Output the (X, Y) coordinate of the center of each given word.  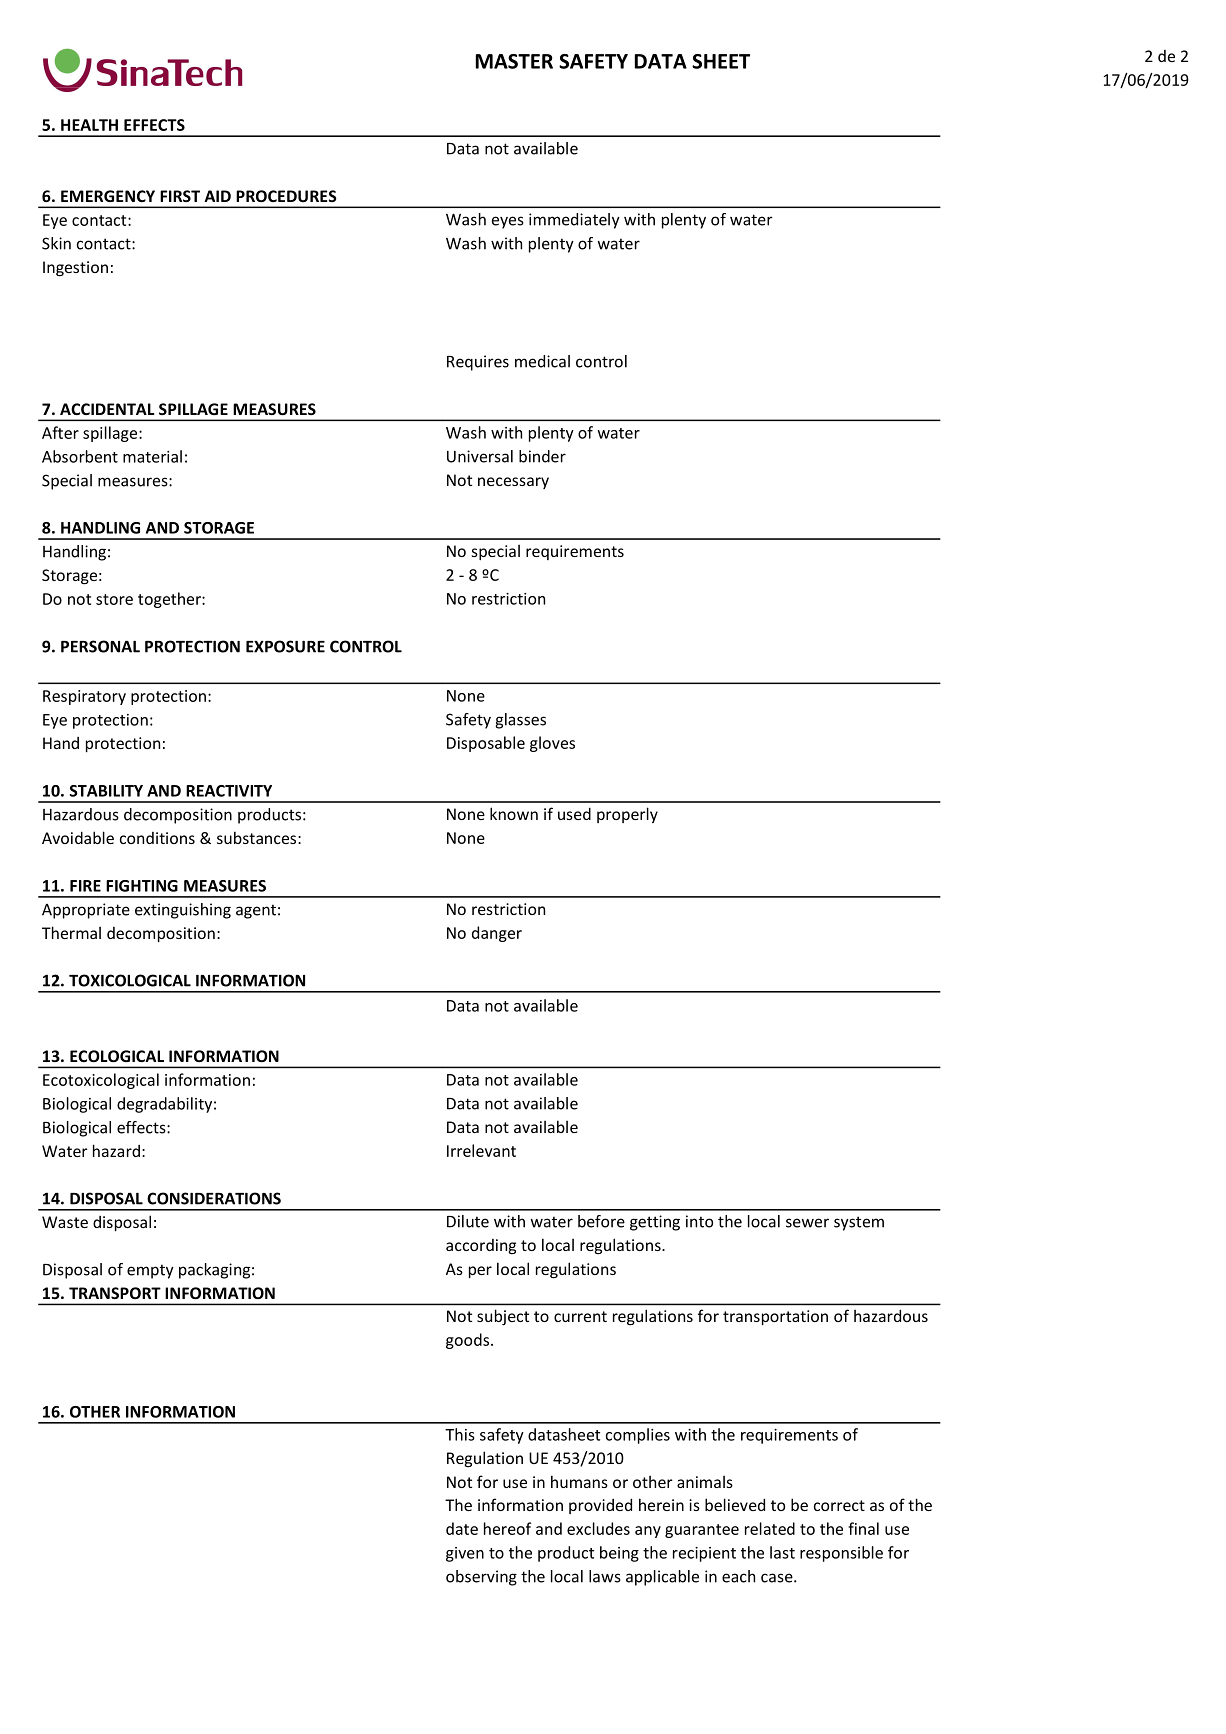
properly (627, 815)
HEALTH (89, 125)
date (462, 1528)
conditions (157, 838)
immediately (574, 221)
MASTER (514, 61)
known (514, 813)
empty (150, 1271)
